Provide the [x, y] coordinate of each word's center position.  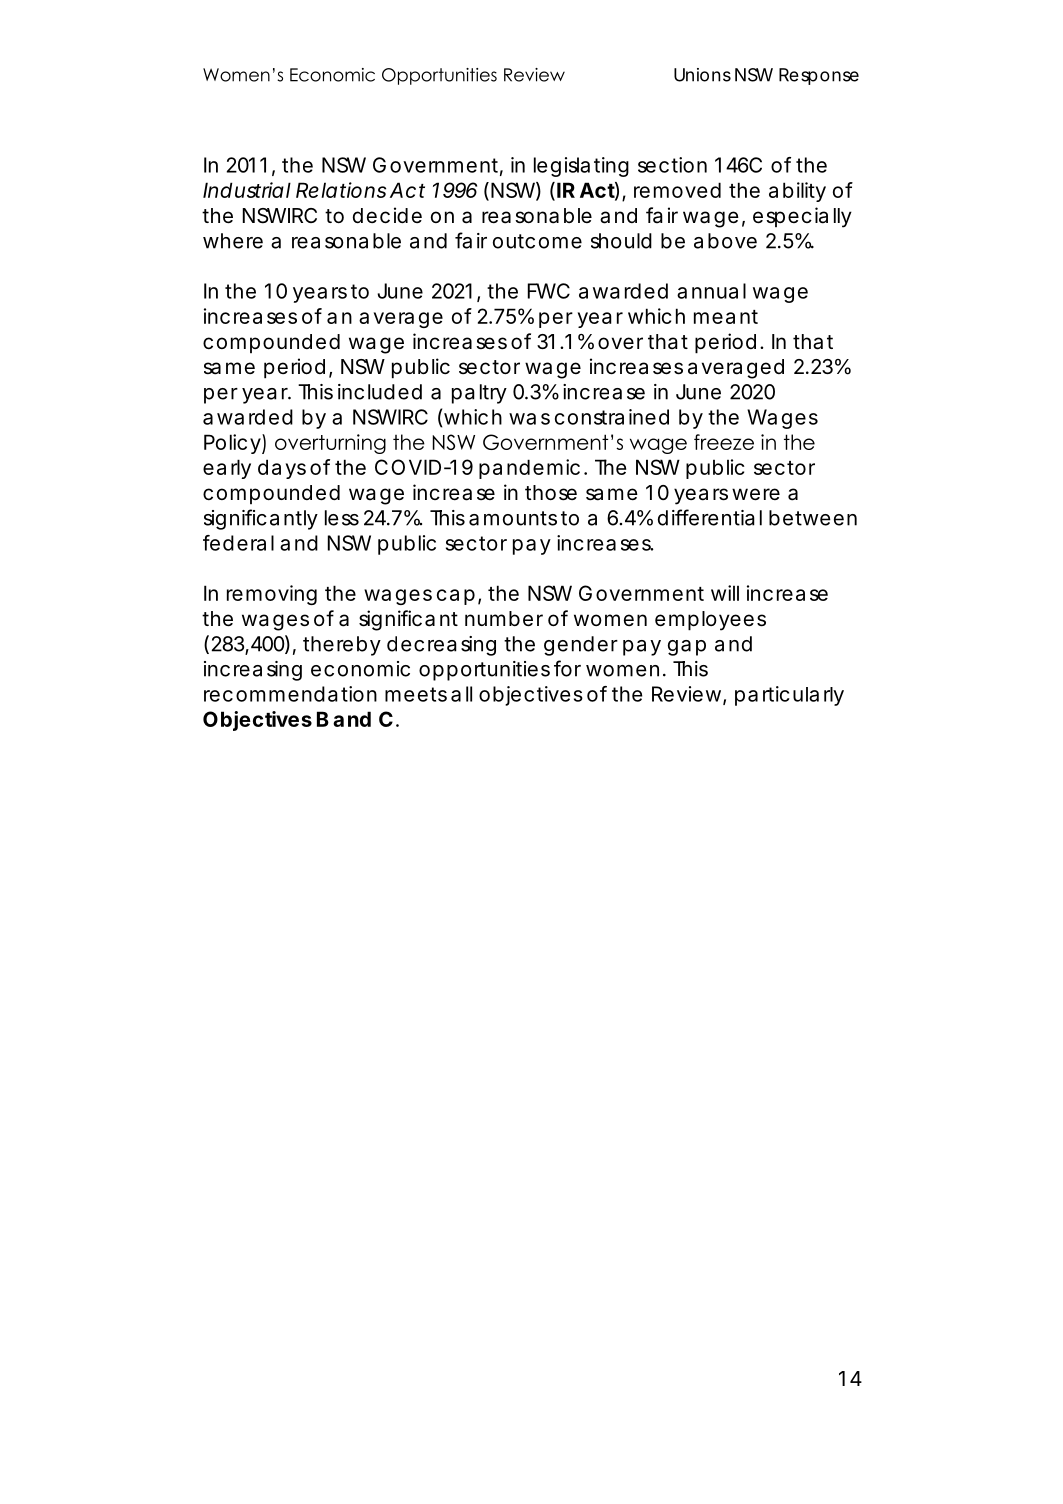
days [282, 469]
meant [726, 317]
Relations [341, 190]
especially [802, 217]
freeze [724, 442]
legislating [581, 167]
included [380, 392]
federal [238, 543]
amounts [513, 518]
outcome [537, 241]
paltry [479, 394]
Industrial [247, 190]
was [529, 419]
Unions [702, 75]
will [725, 593]
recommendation [290, 694]
